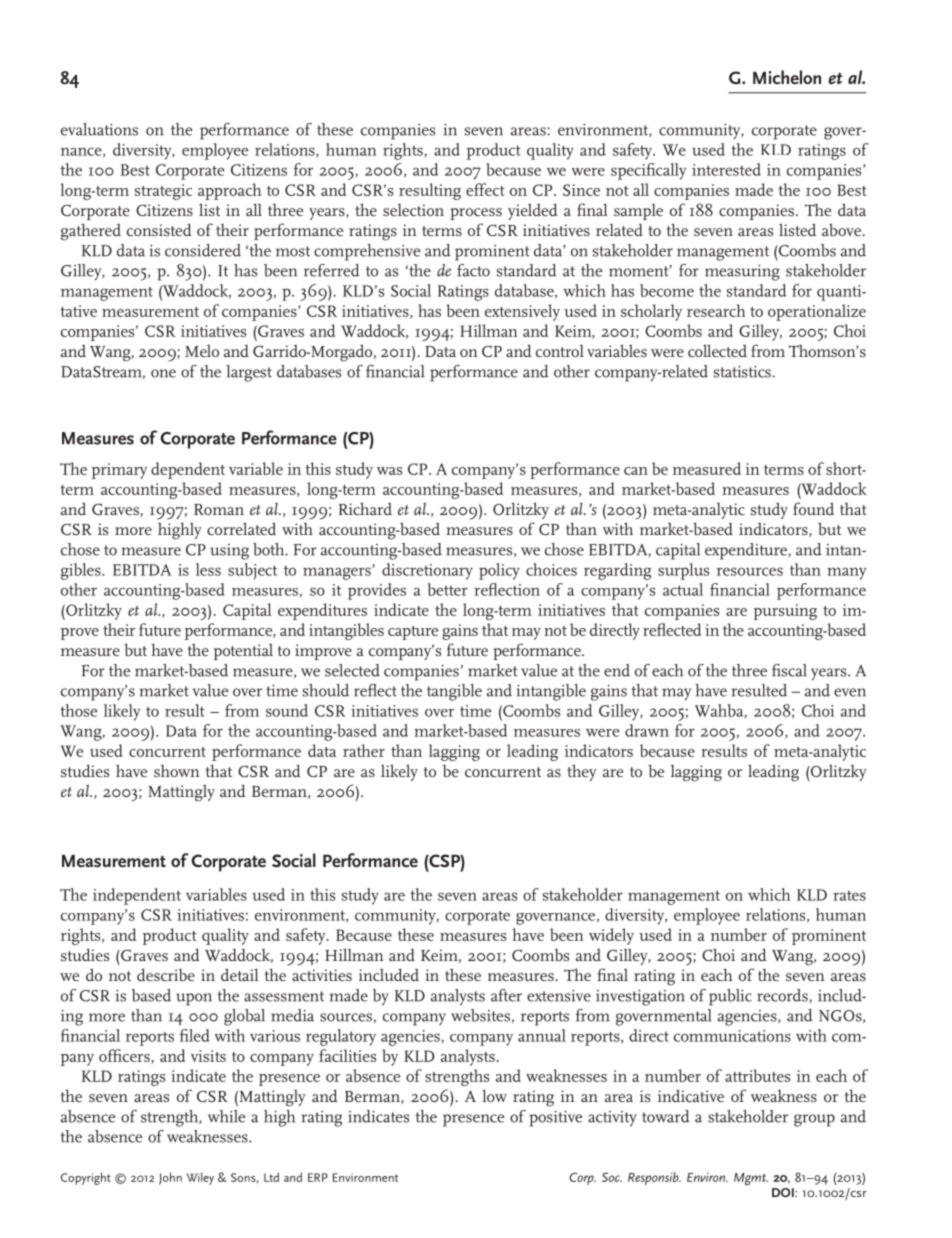 This screenshot has height=1238, width=952. Describe the element at coordinates (485, 189) in the screenshot. I see `effect` at that location.
